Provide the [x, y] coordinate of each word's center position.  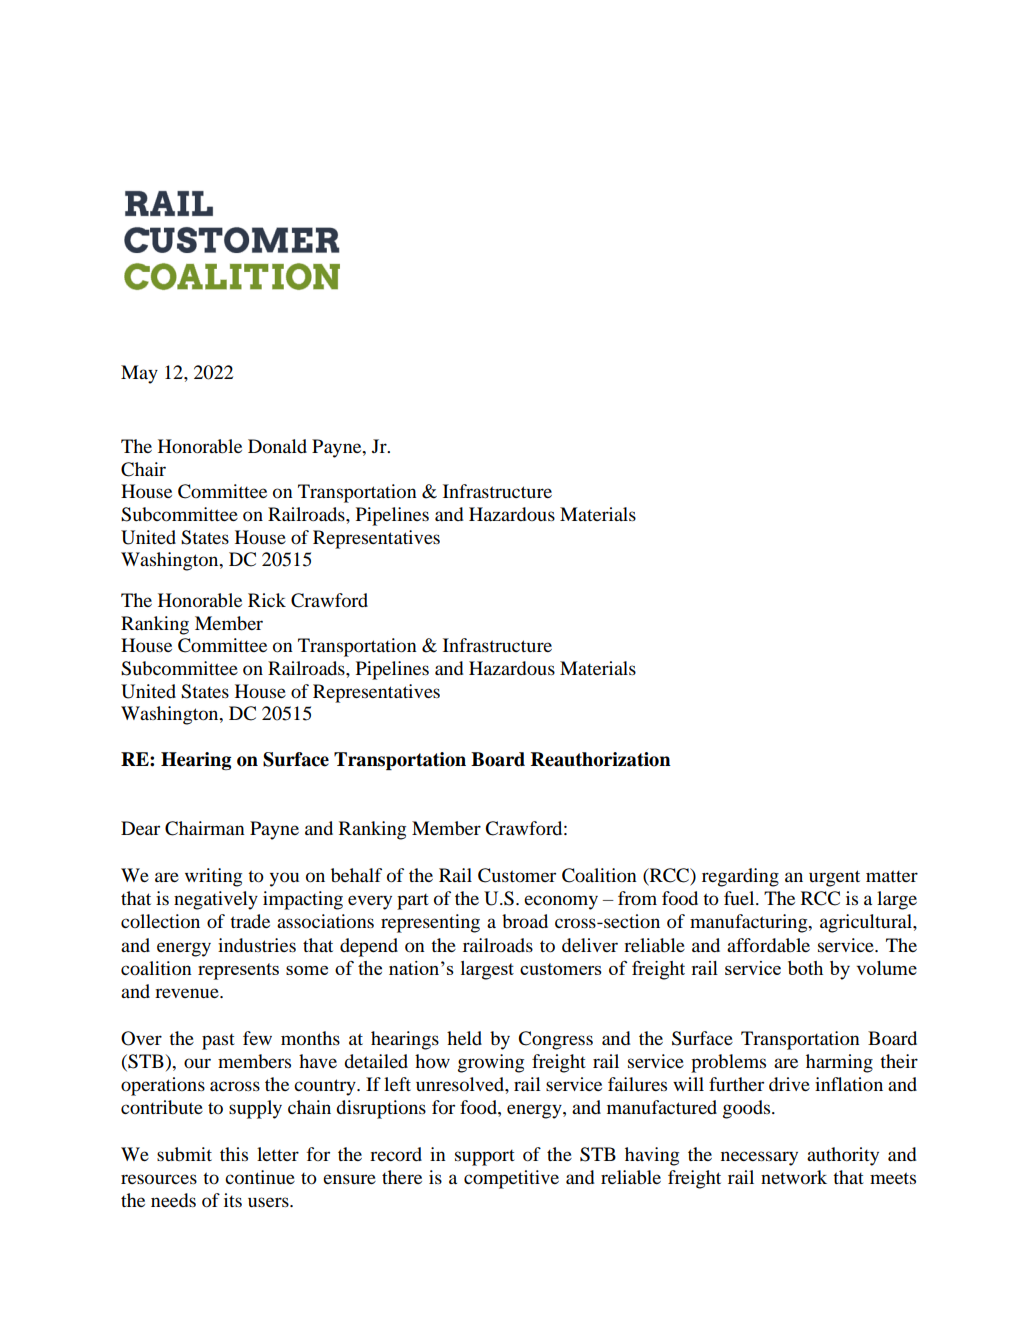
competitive [511, 1179]
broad [525, 921]
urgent [834, 878]
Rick [267, 600]
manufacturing [750, 923]
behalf [356, 875]
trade [250, 921]
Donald [277, 446]
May [139, 374]
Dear [140, 828]
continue [260, 1177]
